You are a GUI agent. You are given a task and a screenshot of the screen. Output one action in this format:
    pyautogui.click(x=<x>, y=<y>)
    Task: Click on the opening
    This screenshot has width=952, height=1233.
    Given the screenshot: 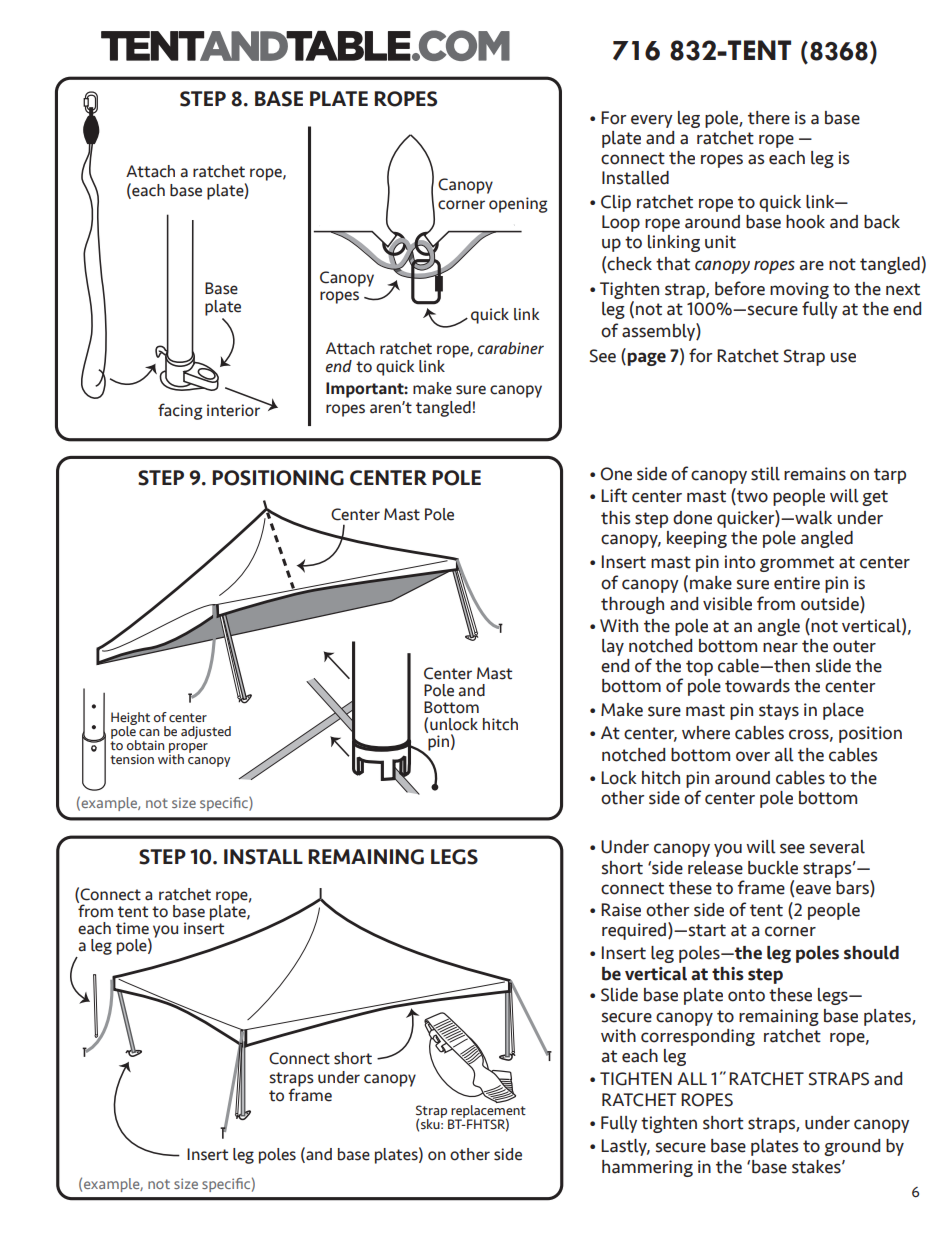 What is the action you would take?
    pyautogui.click(x=518, y=205)
